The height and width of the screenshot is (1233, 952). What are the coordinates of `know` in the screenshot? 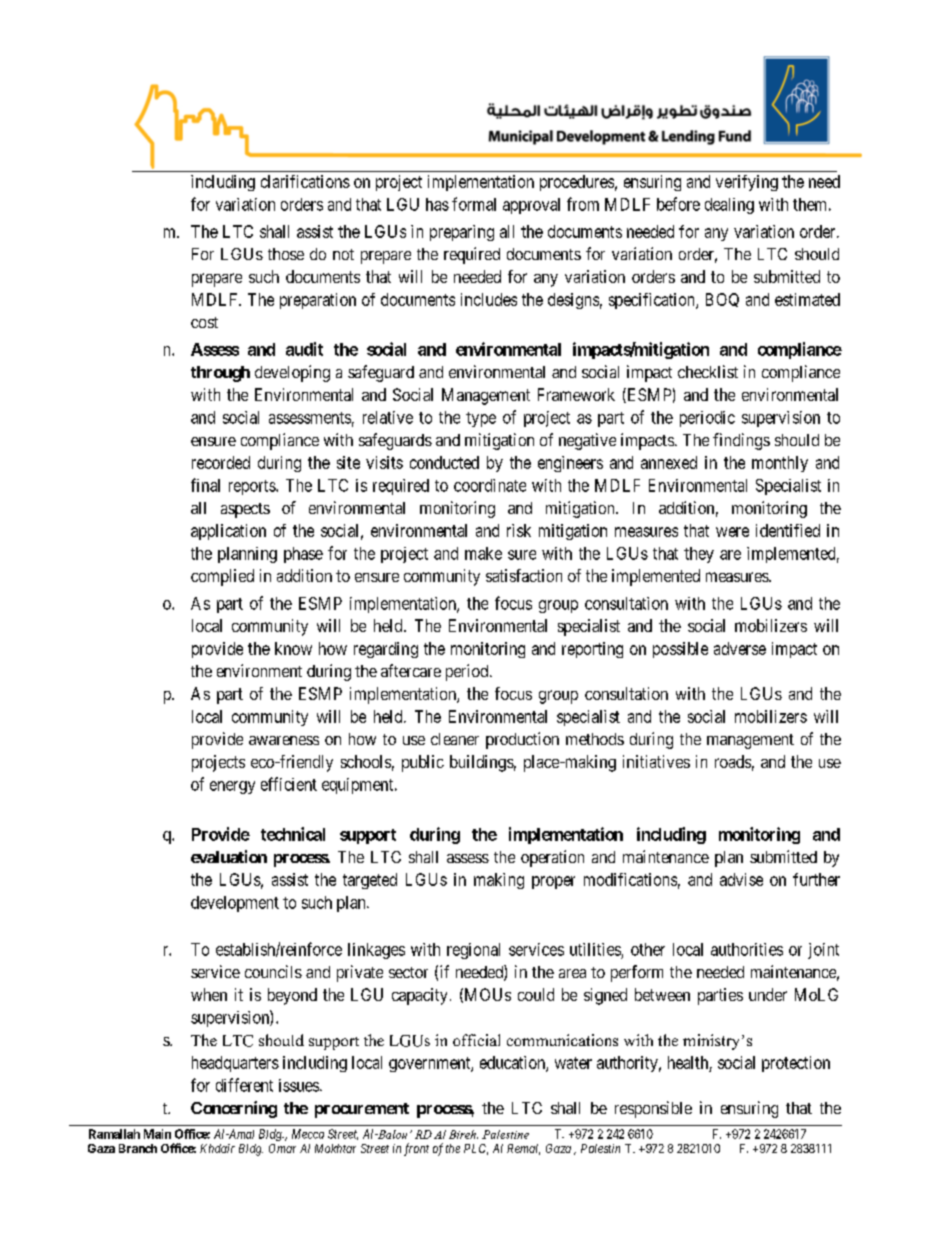 It's located at (293, 648).
